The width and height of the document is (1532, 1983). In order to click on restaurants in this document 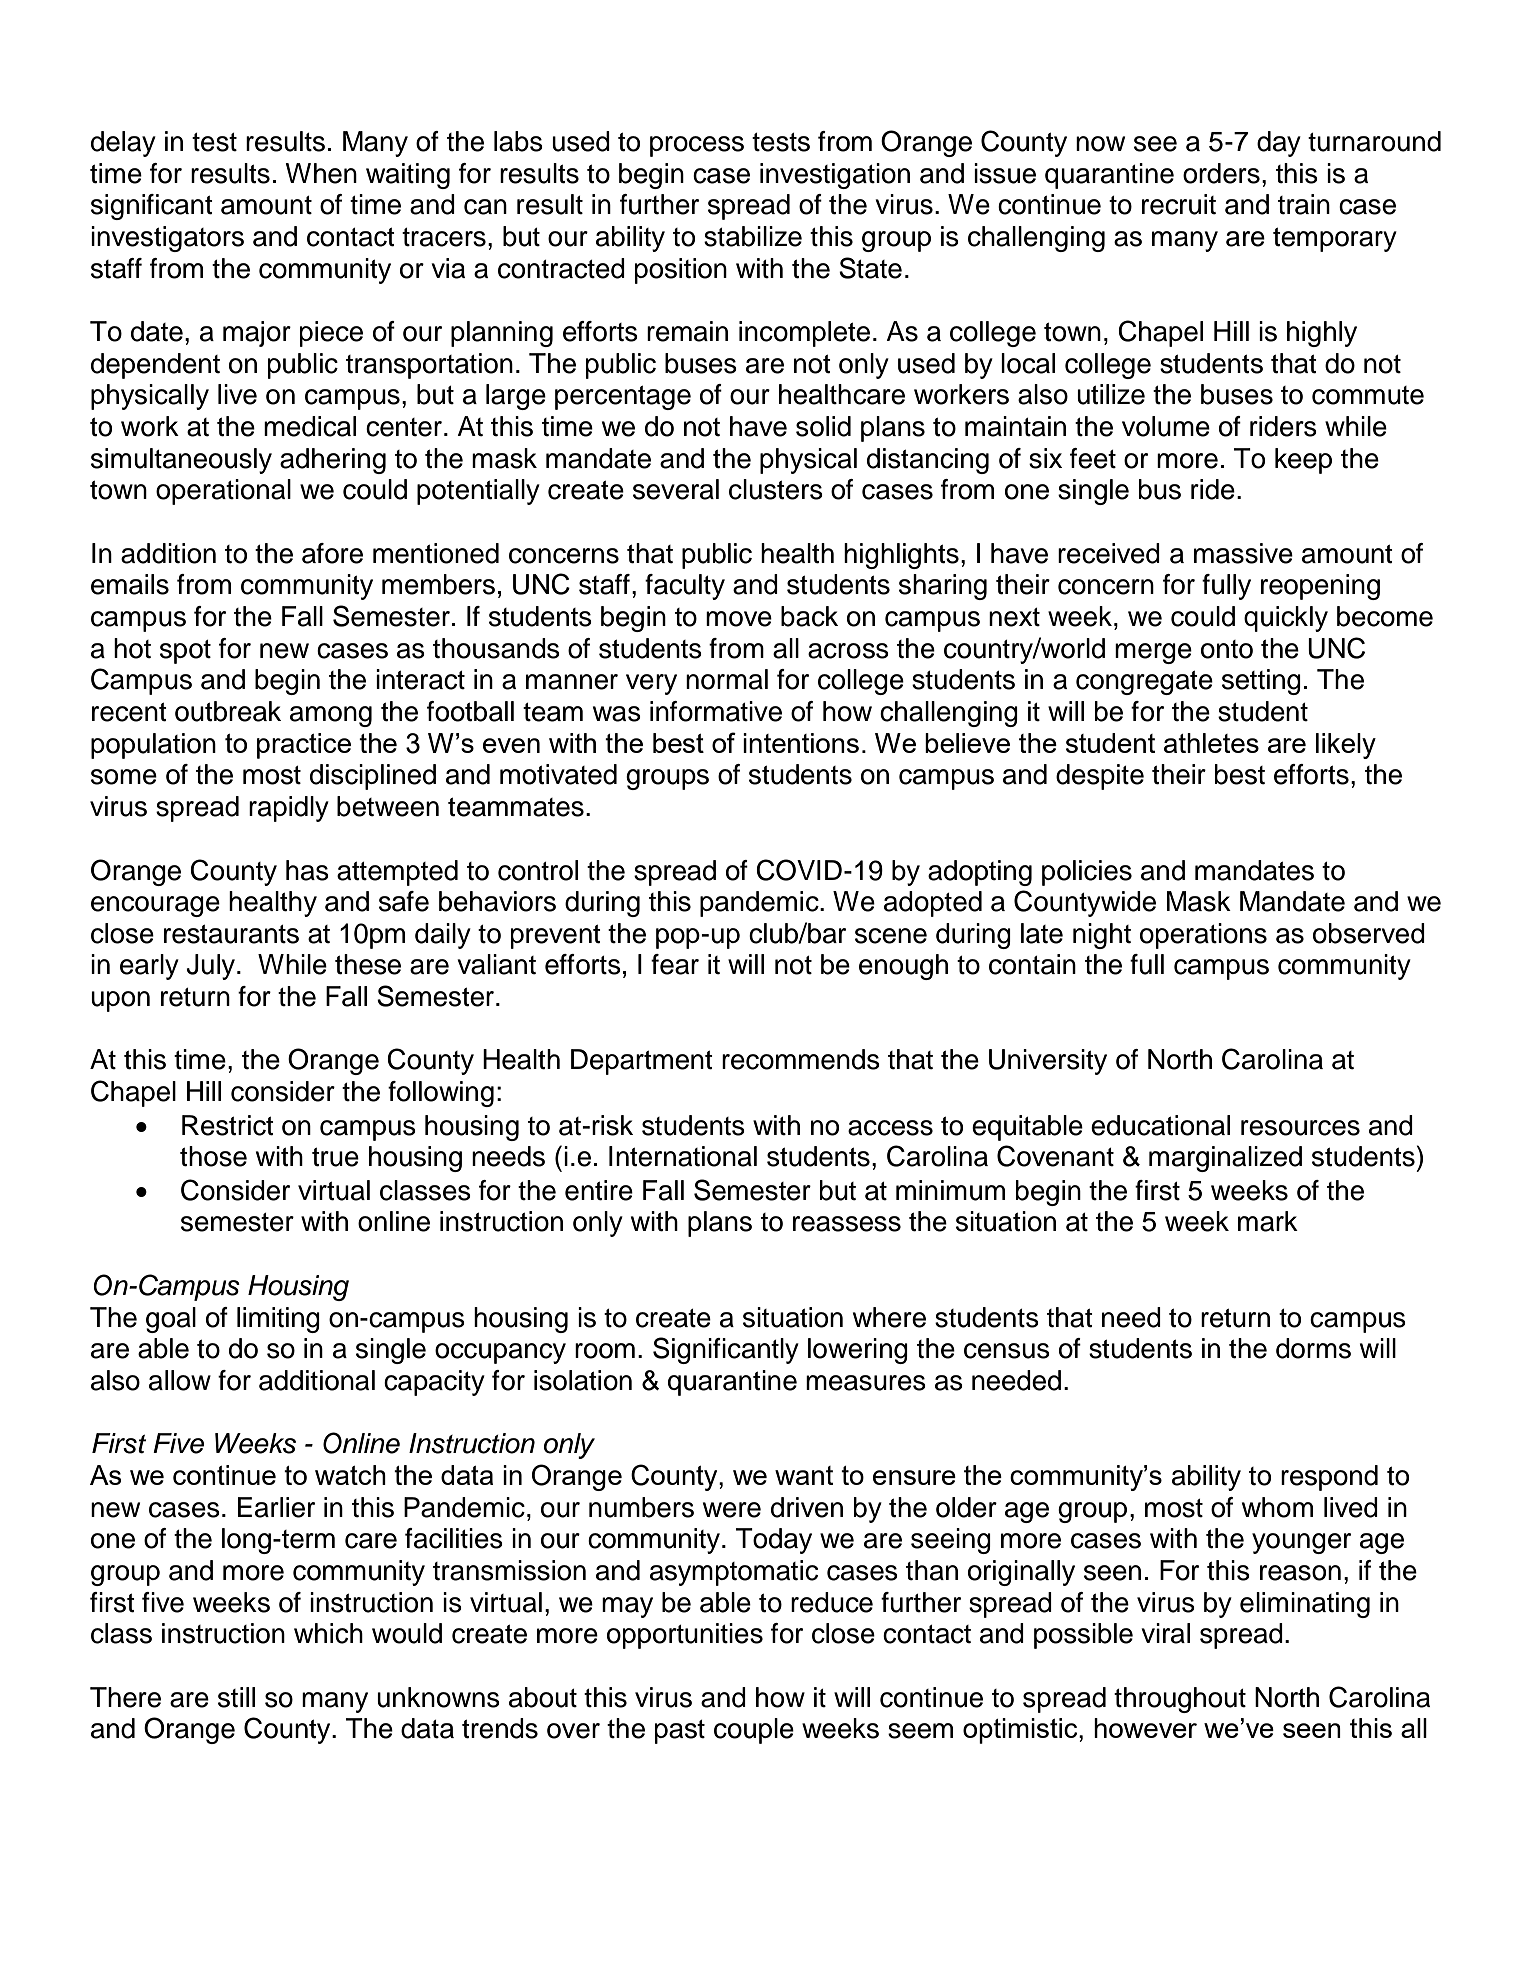, I will do `click(231, 934)`.
